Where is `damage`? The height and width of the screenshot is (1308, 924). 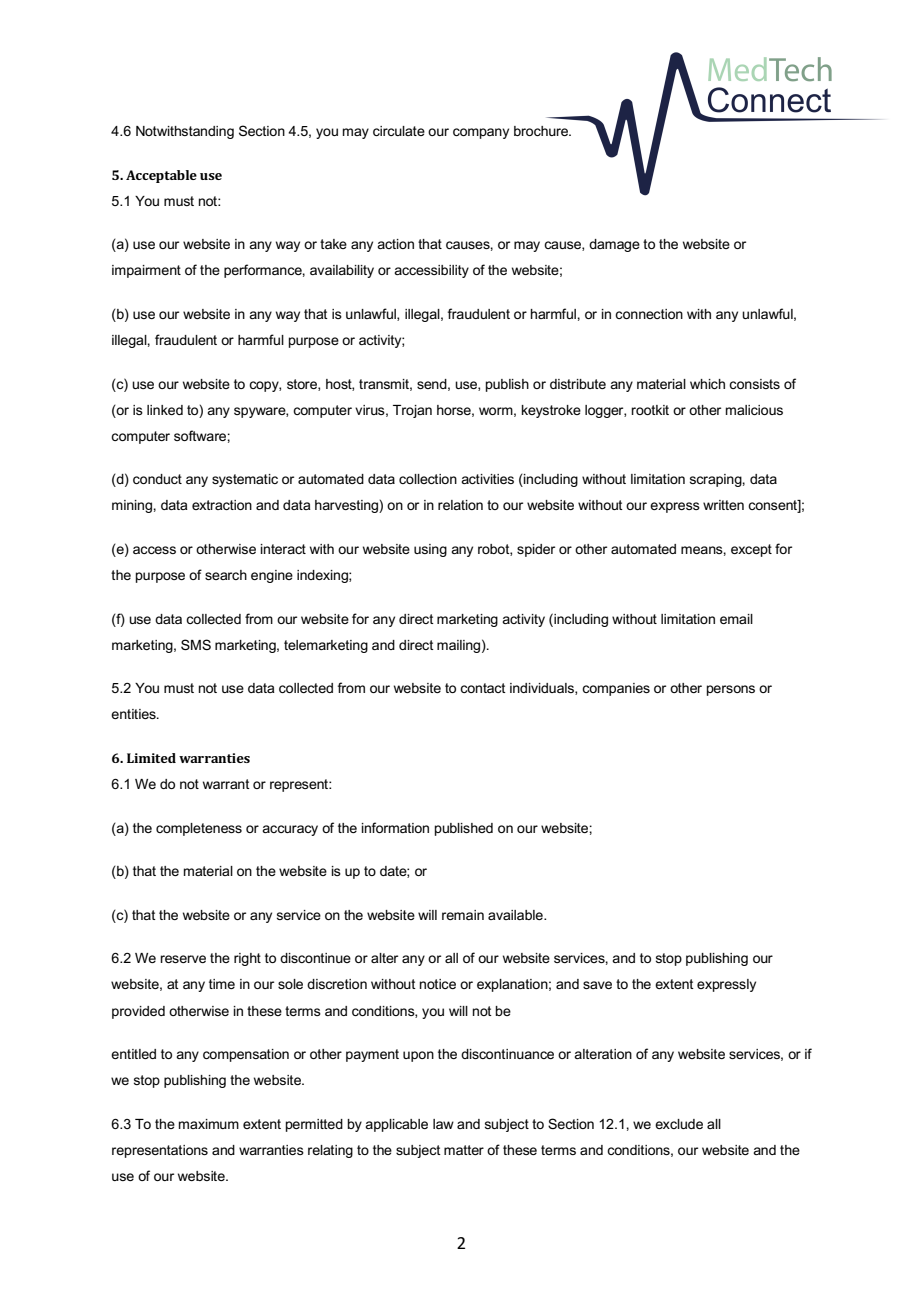
damage is located at coordinates (614, 245).
